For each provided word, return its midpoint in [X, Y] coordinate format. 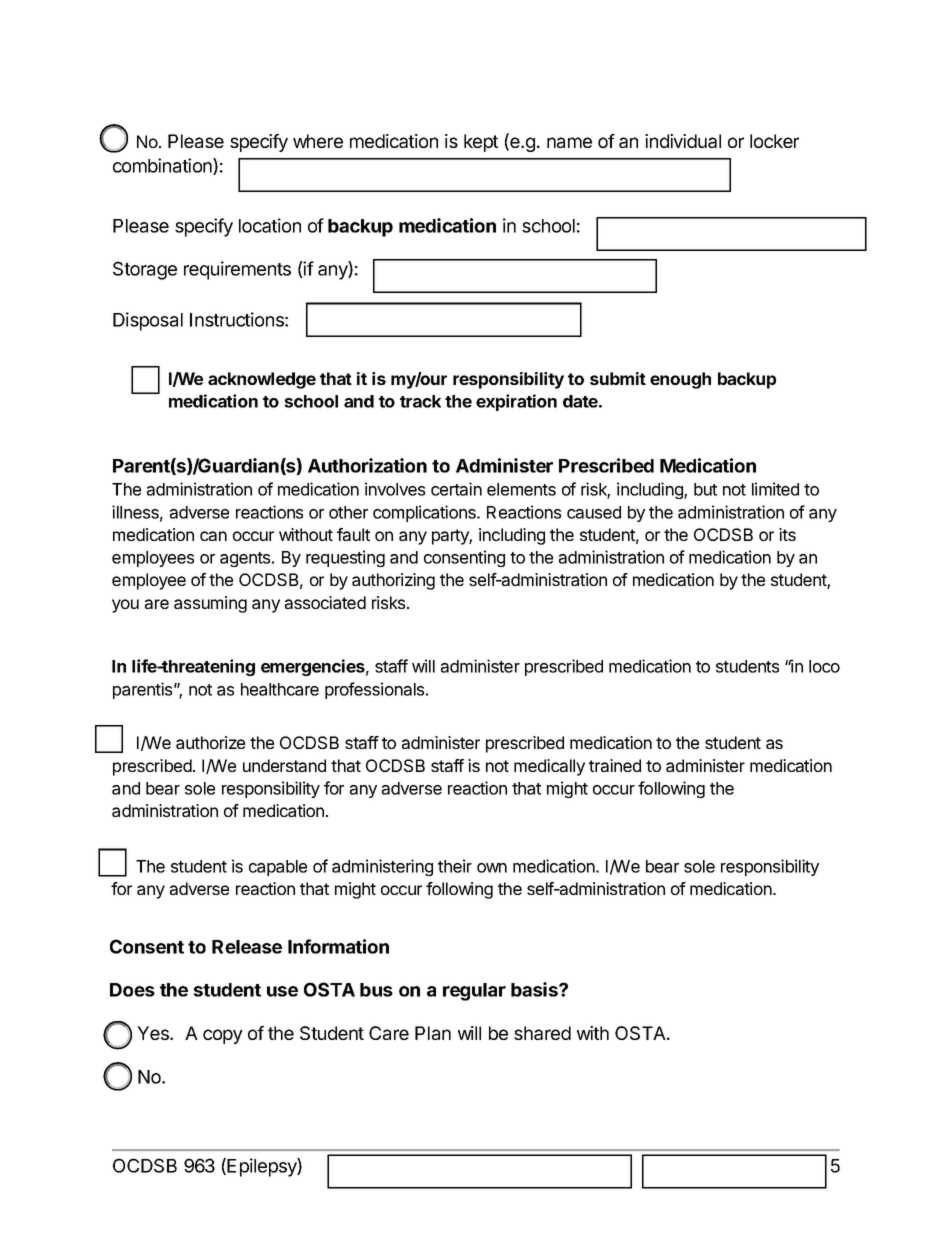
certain [456, 489]
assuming [210, 604]
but [705, 489]
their [455, 866]
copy [223, 1036]
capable [278, 868]
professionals [376, 690]
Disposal [148, 321]
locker [774, 141]
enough [680, 380]
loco [824, 666]
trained [615, 765]
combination [163, 166]
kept [481, 143]
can [213, 536]
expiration [516, 402]
